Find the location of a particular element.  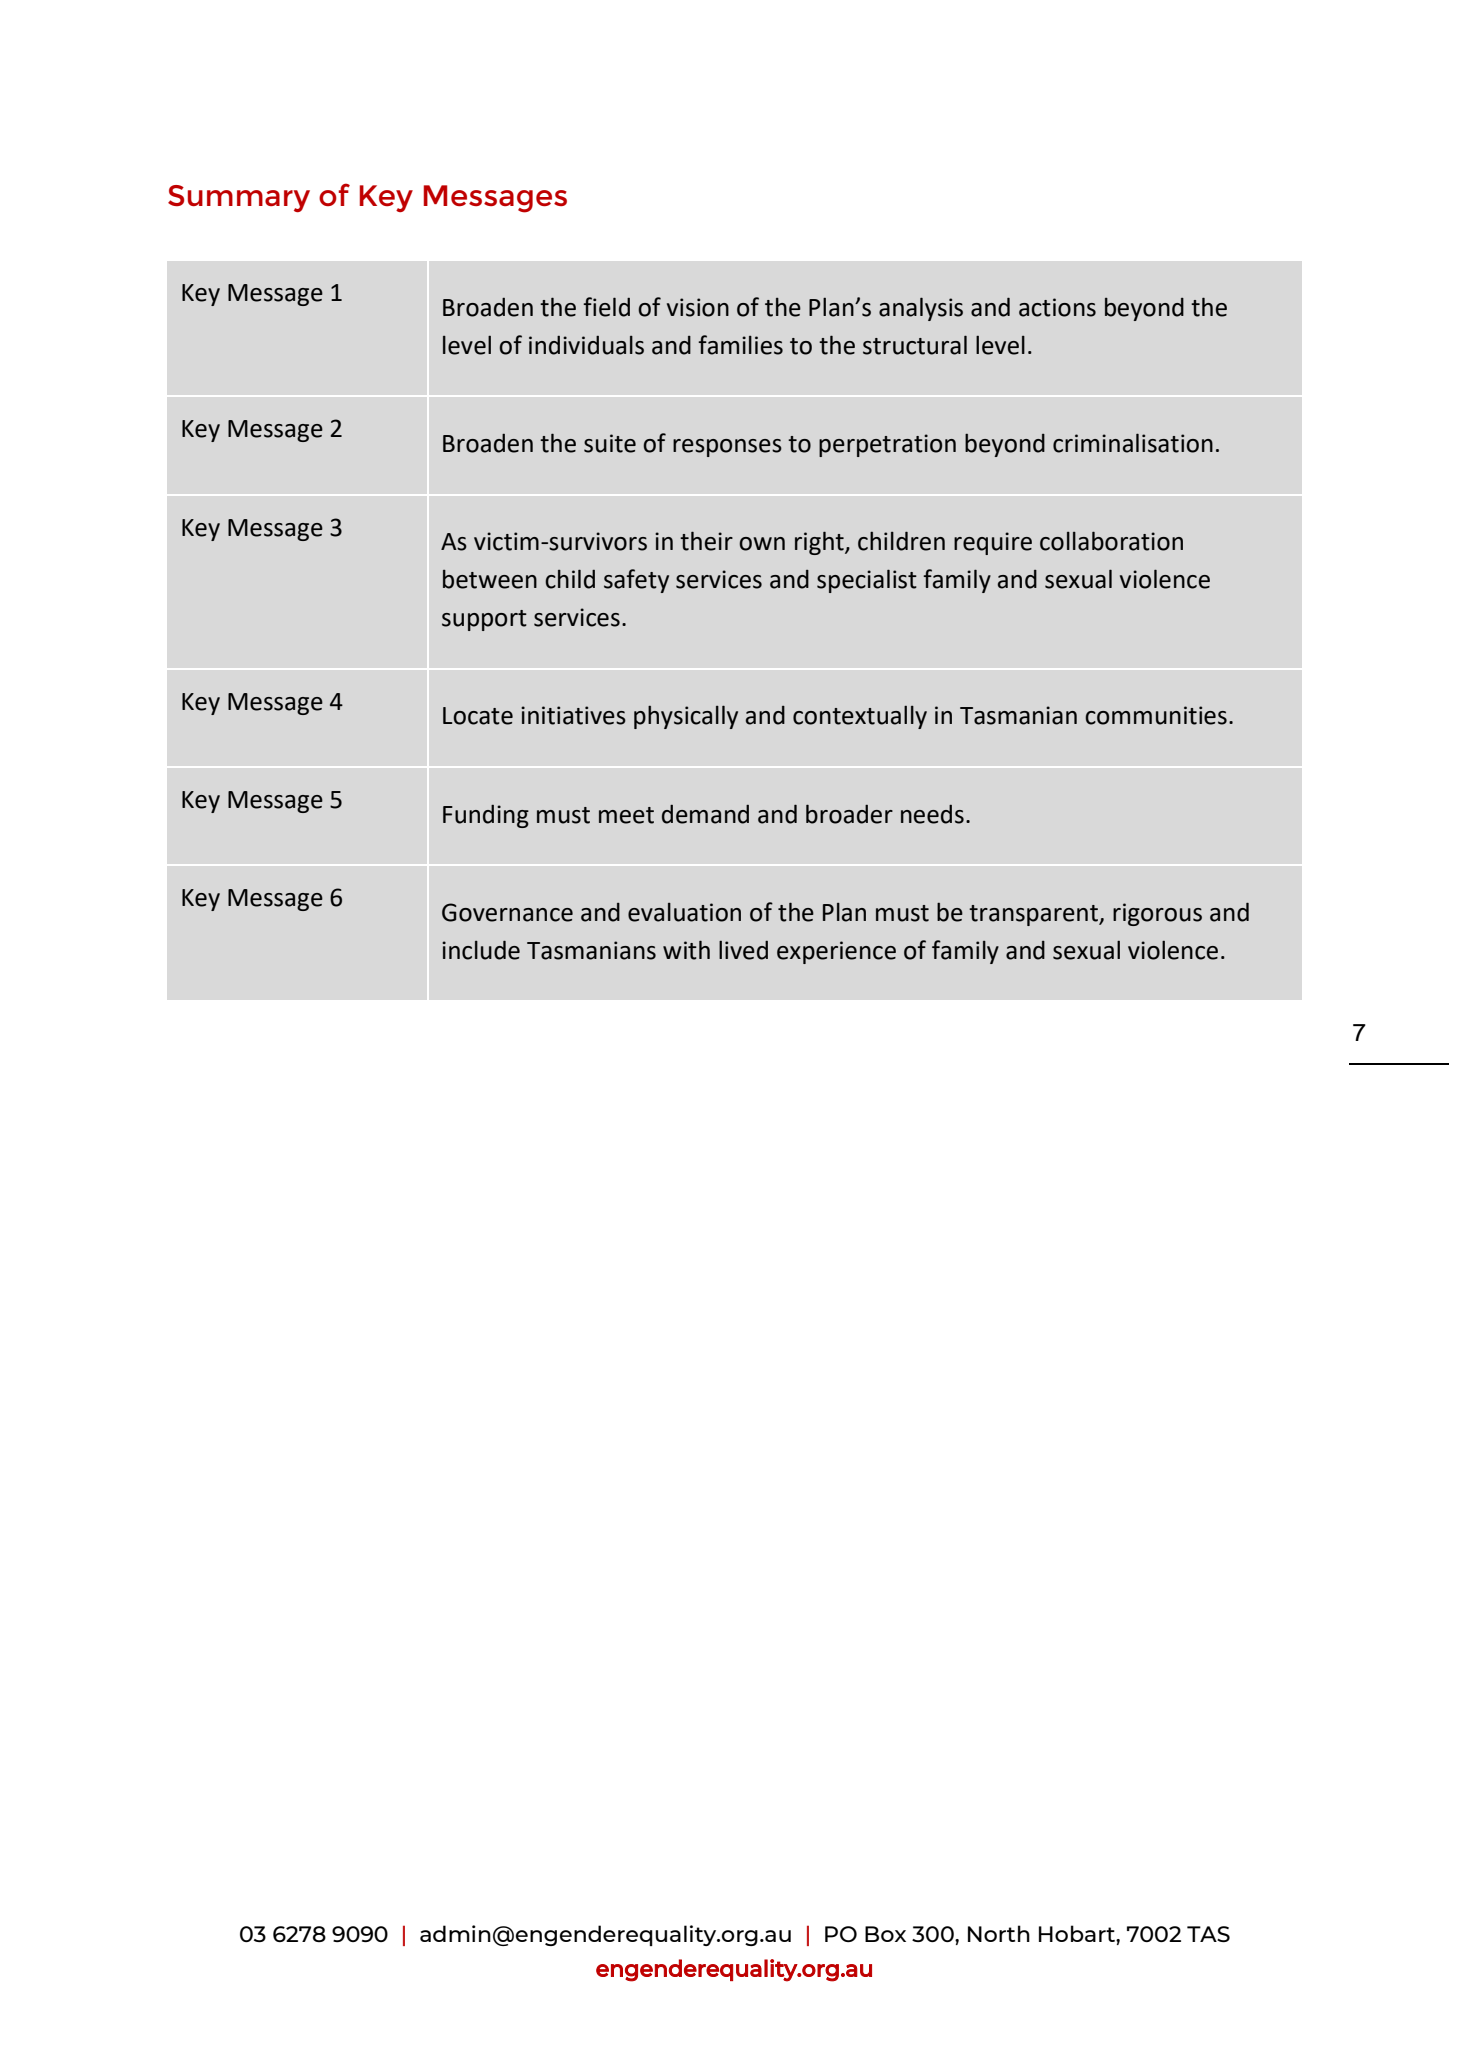

experience is located at coordinates (836, 952).
